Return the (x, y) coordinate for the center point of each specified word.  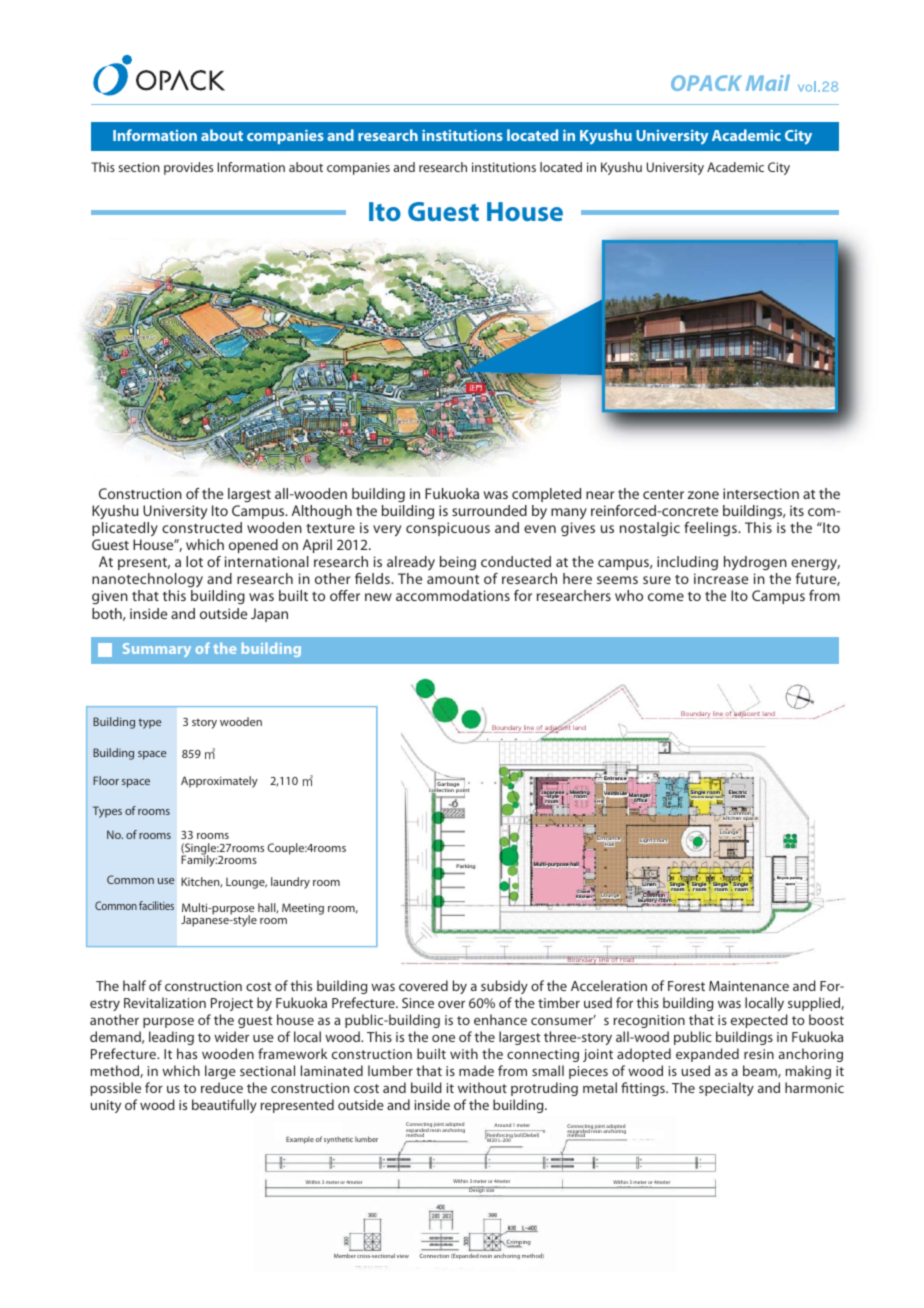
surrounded (489, 510)
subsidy (504, 987)
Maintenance (749, 986)
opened (253, 546)
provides (188, 168)
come (666, 597)
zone (703, 495)
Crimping (517, 1244)
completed (546, 495)
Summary (157, 650)
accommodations (453, 595)
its (797, 510)
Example (300, 1140)
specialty (726, 1089)
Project (232, 1004)
